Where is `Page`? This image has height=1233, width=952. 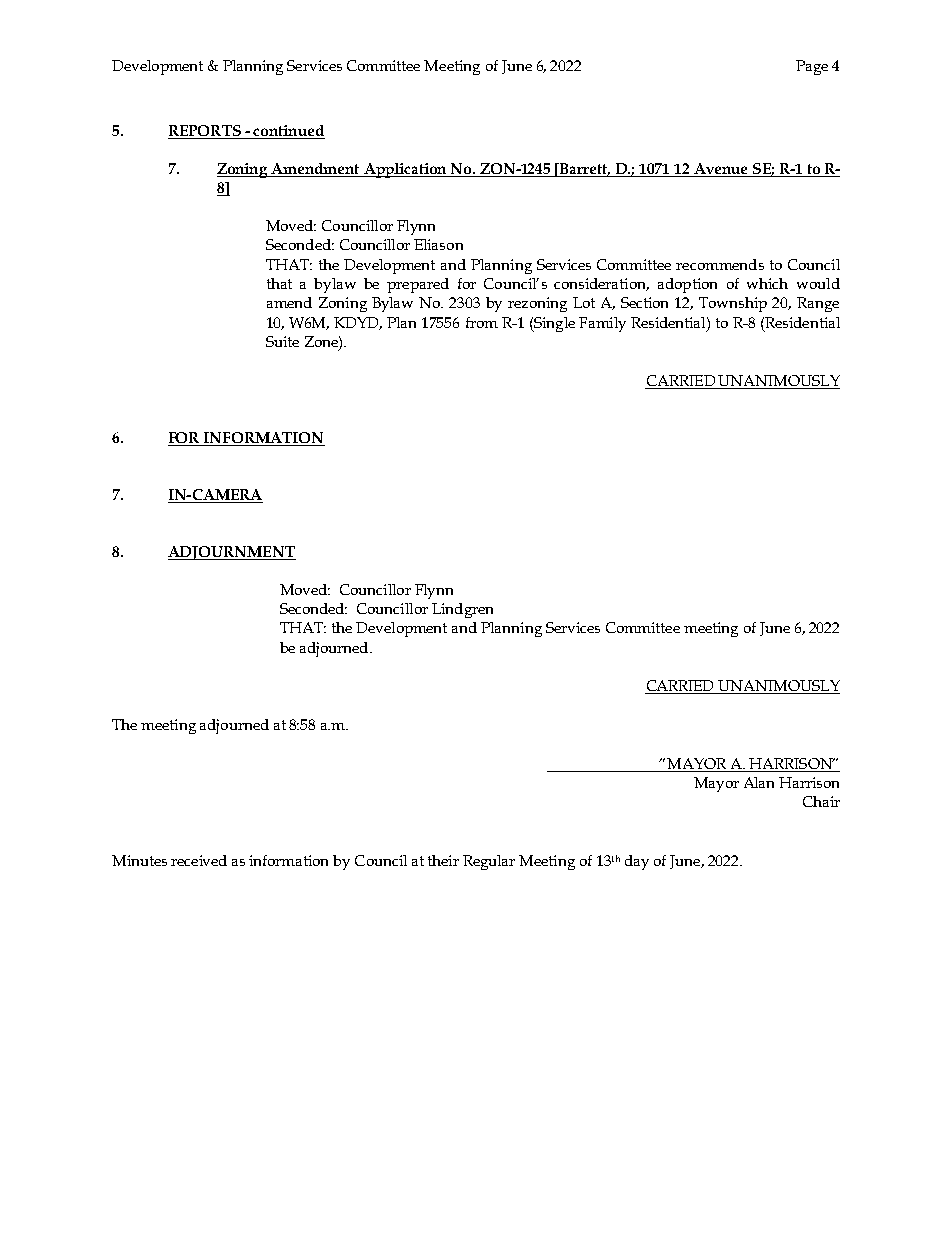
Page is located at coordinates (812, 67).
